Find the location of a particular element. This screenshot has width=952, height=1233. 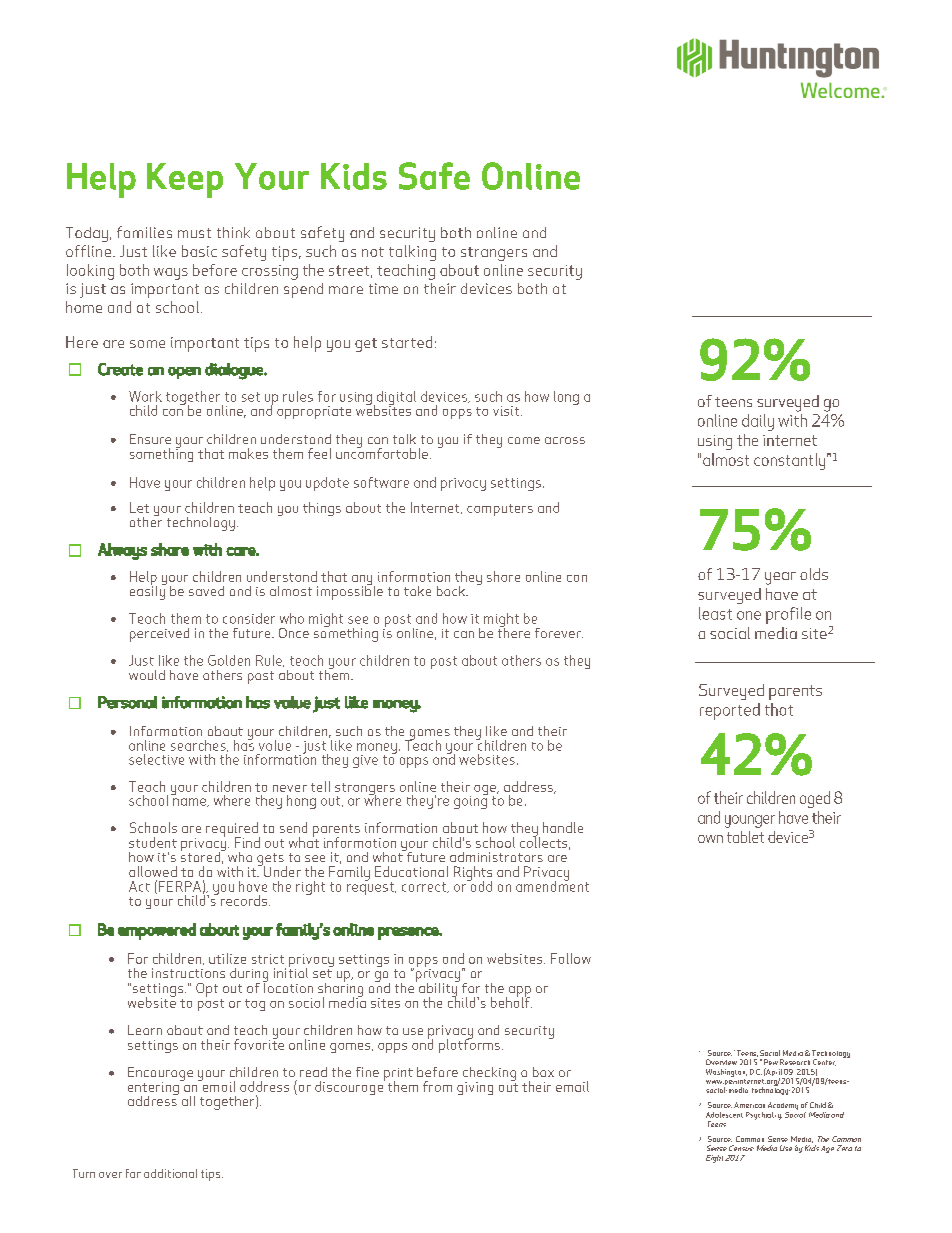

younger is located at coordinates (750, 821).
